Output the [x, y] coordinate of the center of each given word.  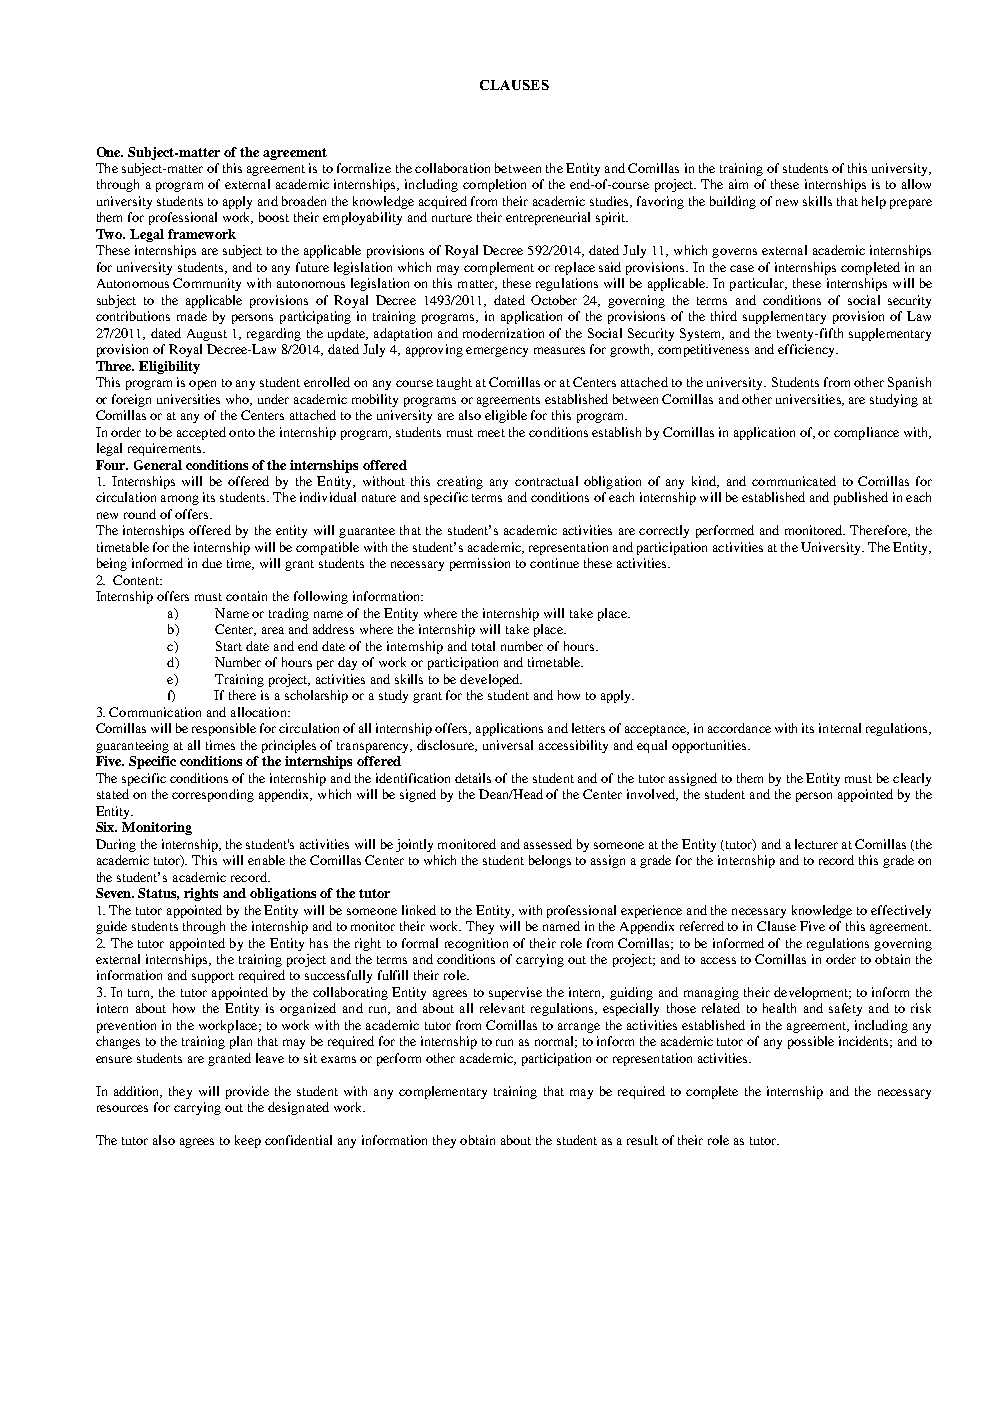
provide [247, 1092]
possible [811, 1042]
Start [229, 646]
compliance [866, 433]
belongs [550, 861]
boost [274, 217]
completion [494, 185]
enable [266, 860]
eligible [506, 416]
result [642, 1140]
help [874, 202]
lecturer [816, 844]
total [483, 646]
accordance [739, 728]
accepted [201, 433]
